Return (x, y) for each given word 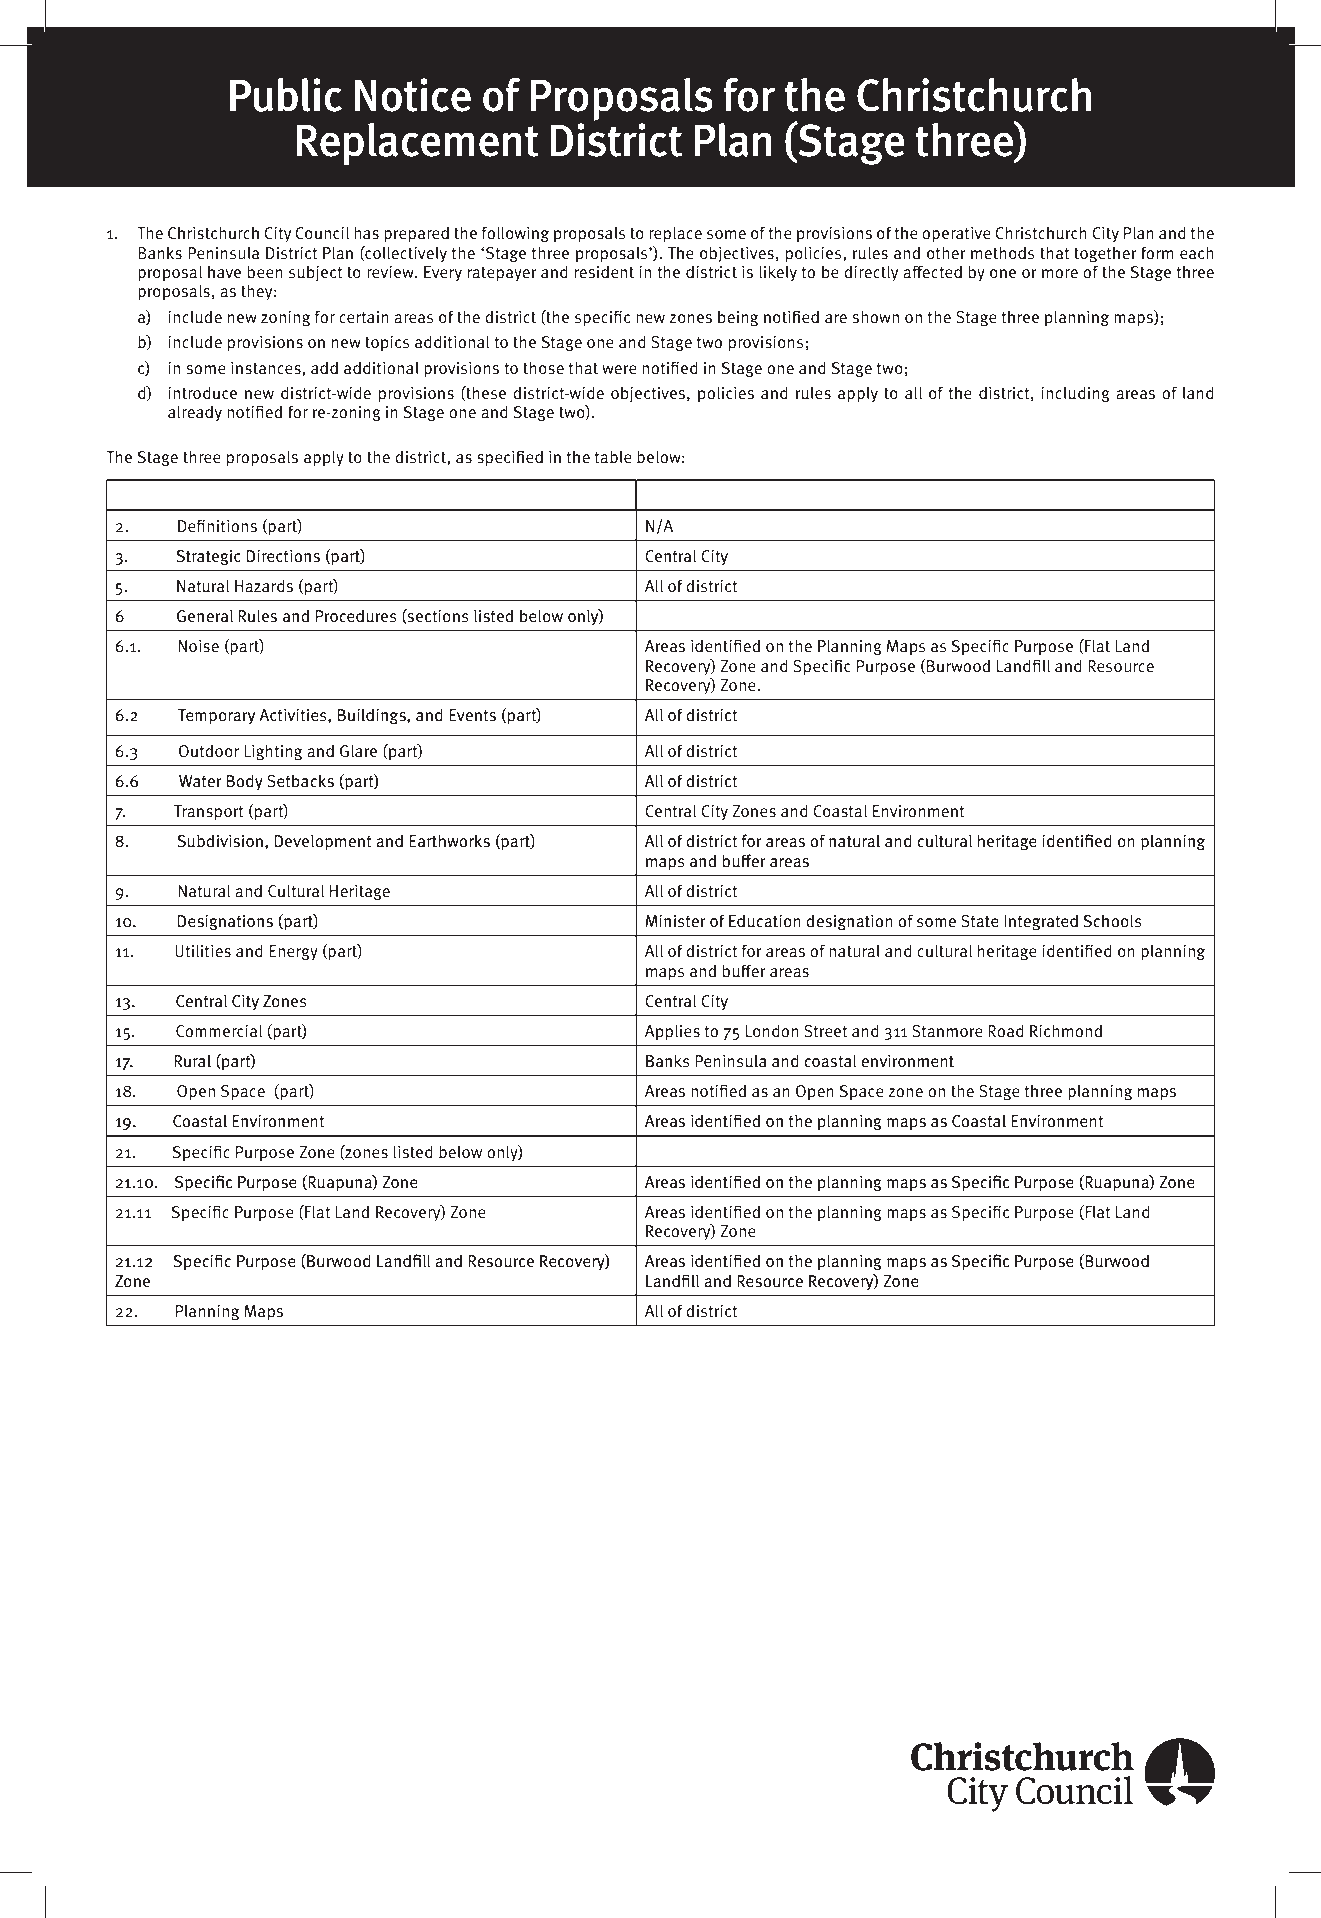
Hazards (264, 586)
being (738, 318)
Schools (1113, 920)
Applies (672, 1032)
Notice (413, 95)
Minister (676, 921)
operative (956, 235)
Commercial (219, 1030)
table (613, 457)
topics (387, 344)
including (1075, 394)
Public (286, 95)
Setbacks (300, 780)
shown (875, 317)
